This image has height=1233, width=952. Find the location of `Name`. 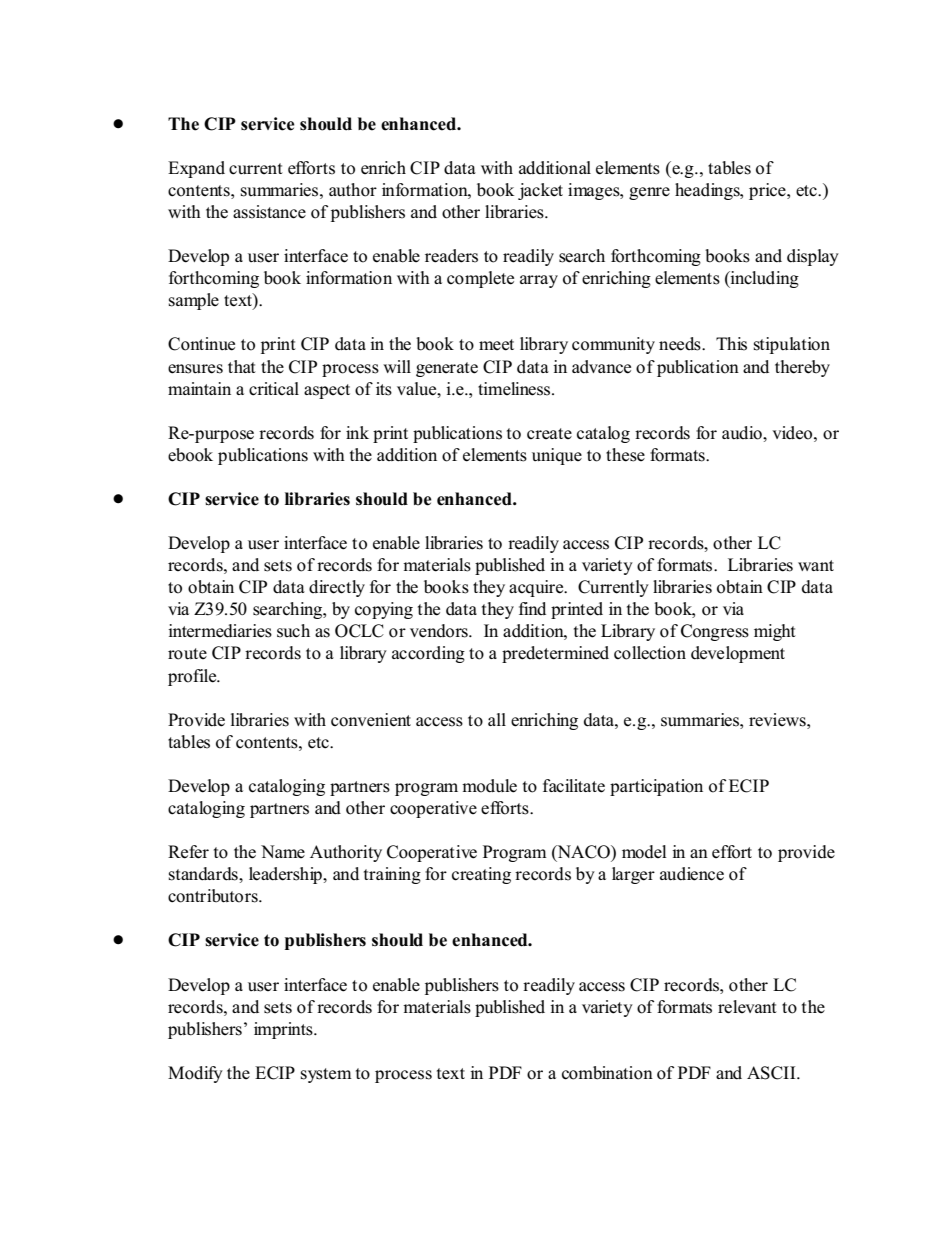

Name is located at coordinates (283, 851).
